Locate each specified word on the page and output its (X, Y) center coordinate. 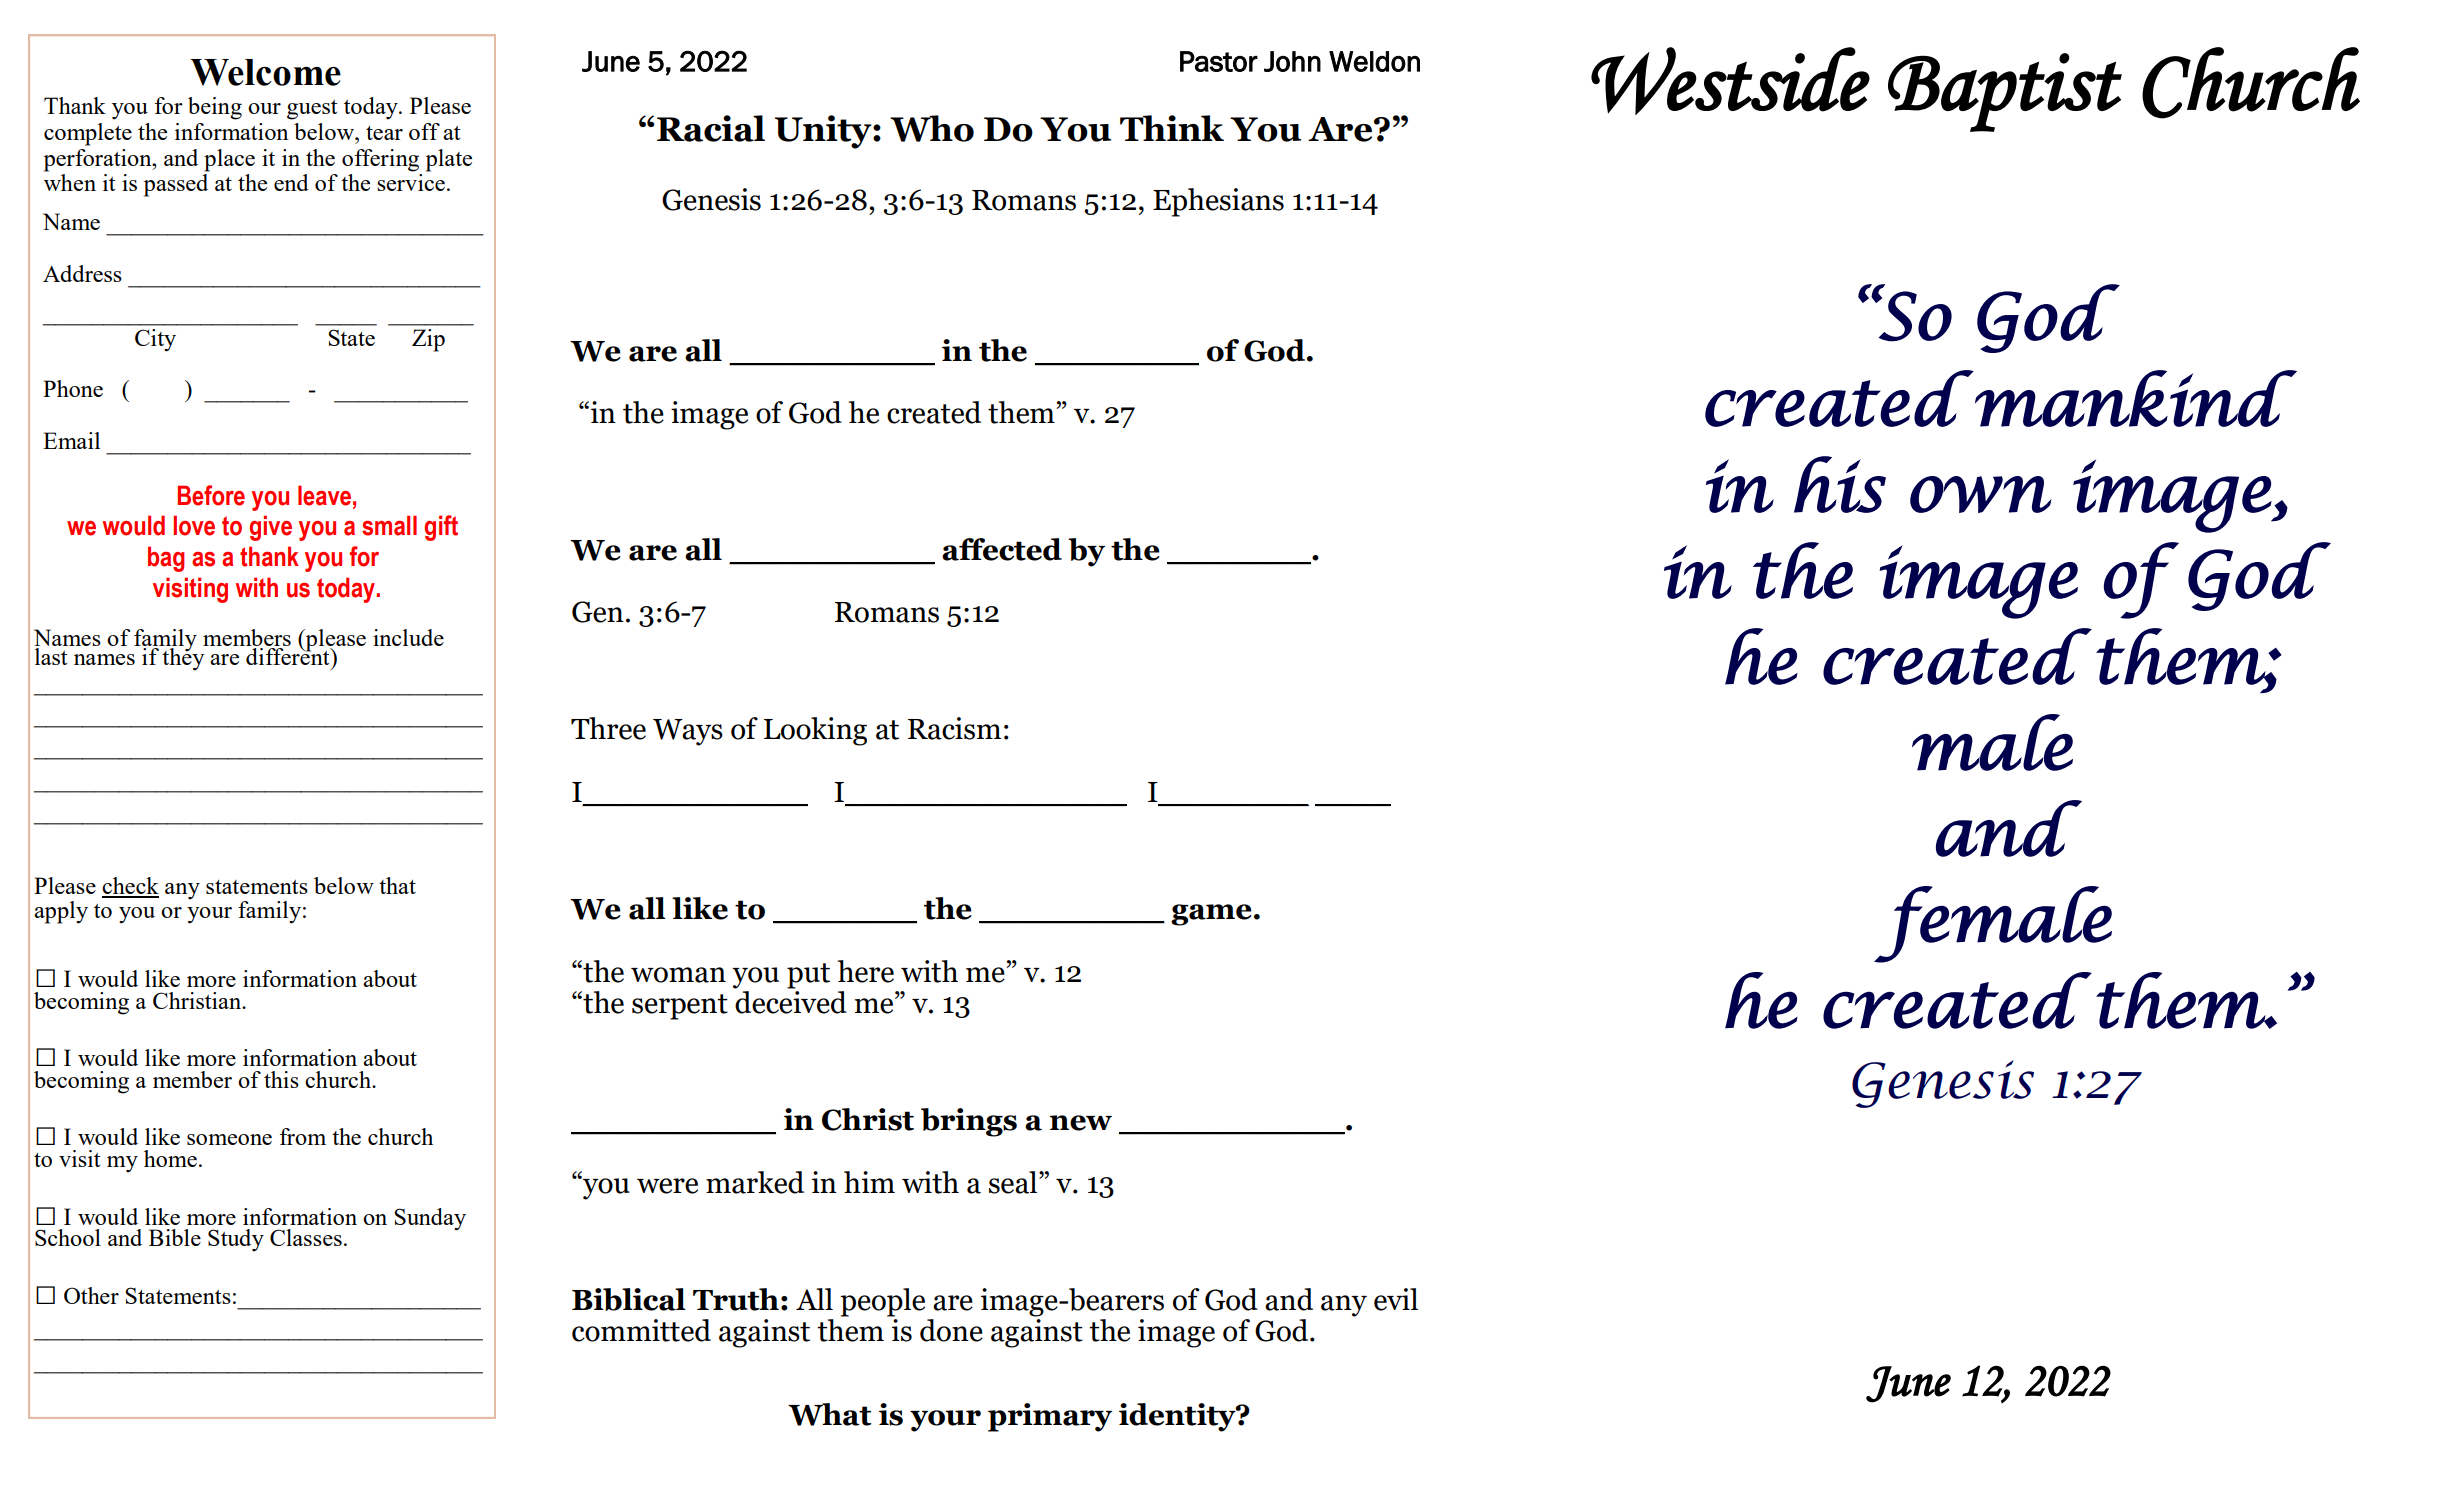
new (1081, 1123)
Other (91, 1295)
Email (71, 440)
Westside (1730, 81)
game (1211, 915)
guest (312, 110)
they (183, 658)
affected (1002, 549)
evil (1396, 1299)
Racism (954, 728)
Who (932, 128)
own (1981, 494)
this (281, 1079)
